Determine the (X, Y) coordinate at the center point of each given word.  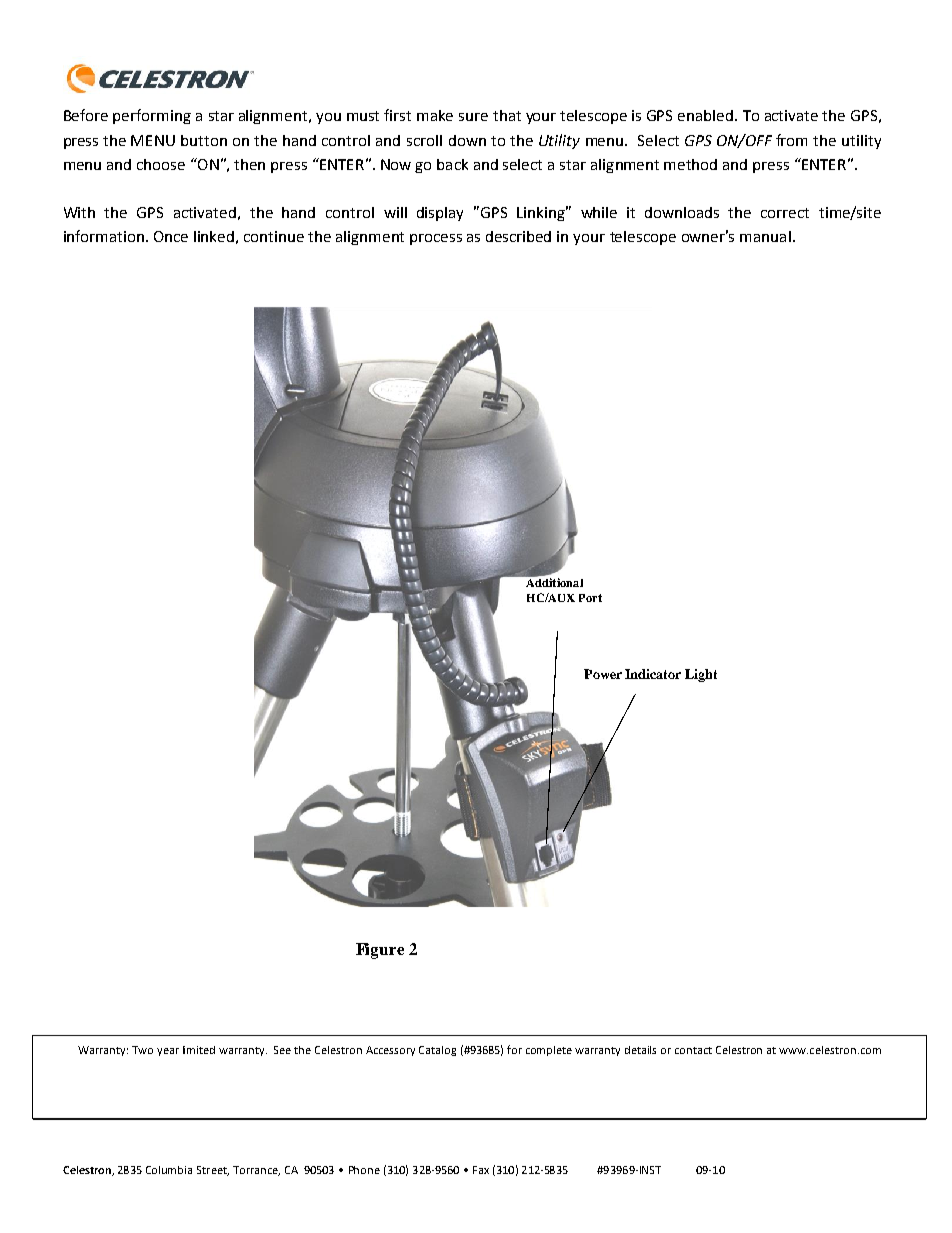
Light (701, 675)
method (690, 164)
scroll (424, 140)
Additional (553, 581)
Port (590, 598)
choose (161, 164)
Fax (481, 1170)
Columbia (169, 1170)
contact (693, 1050)
